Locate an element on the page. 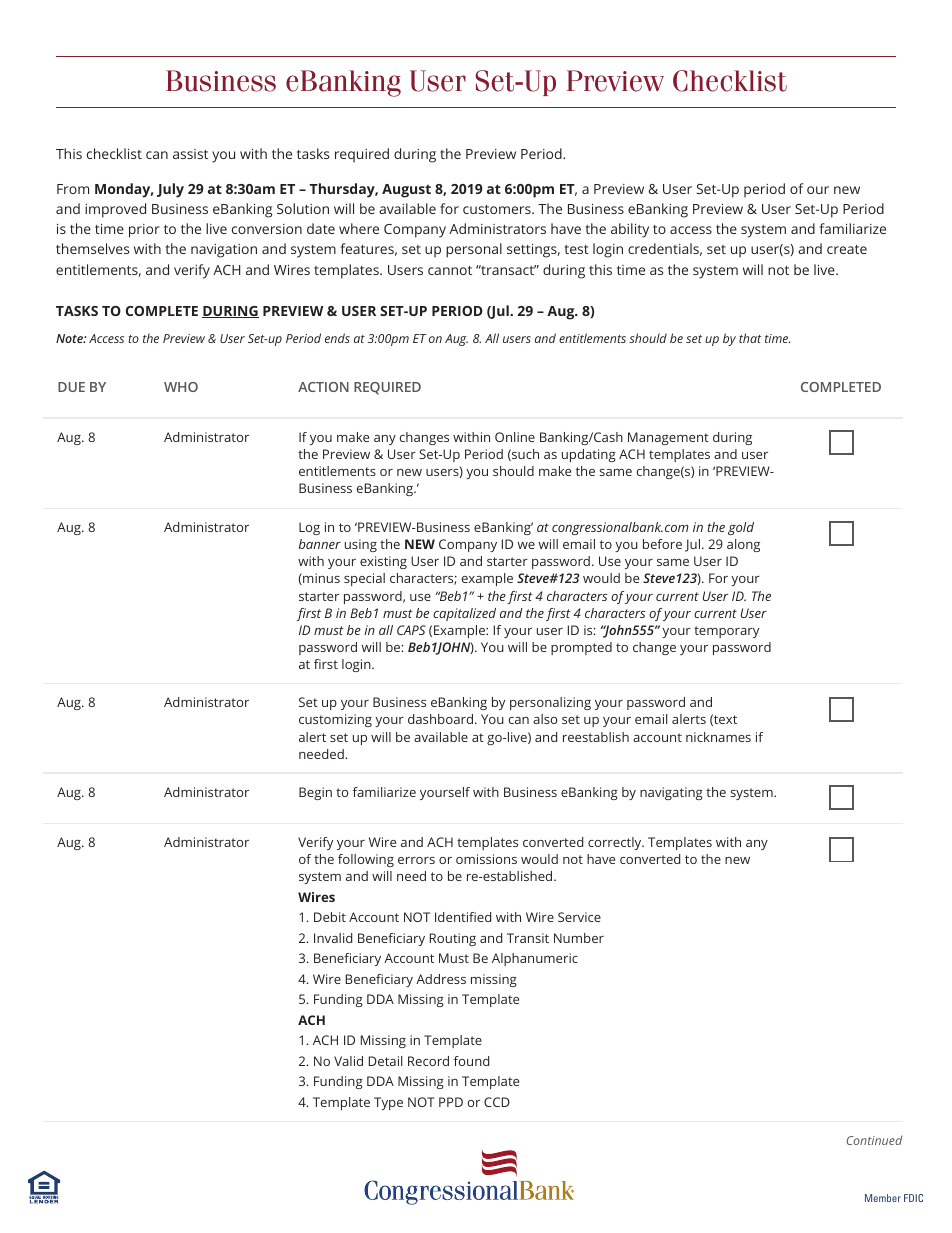 Image resolution: width=952 pixels, height=1233 pixels. temporary is located at coordinates (726, 632).
